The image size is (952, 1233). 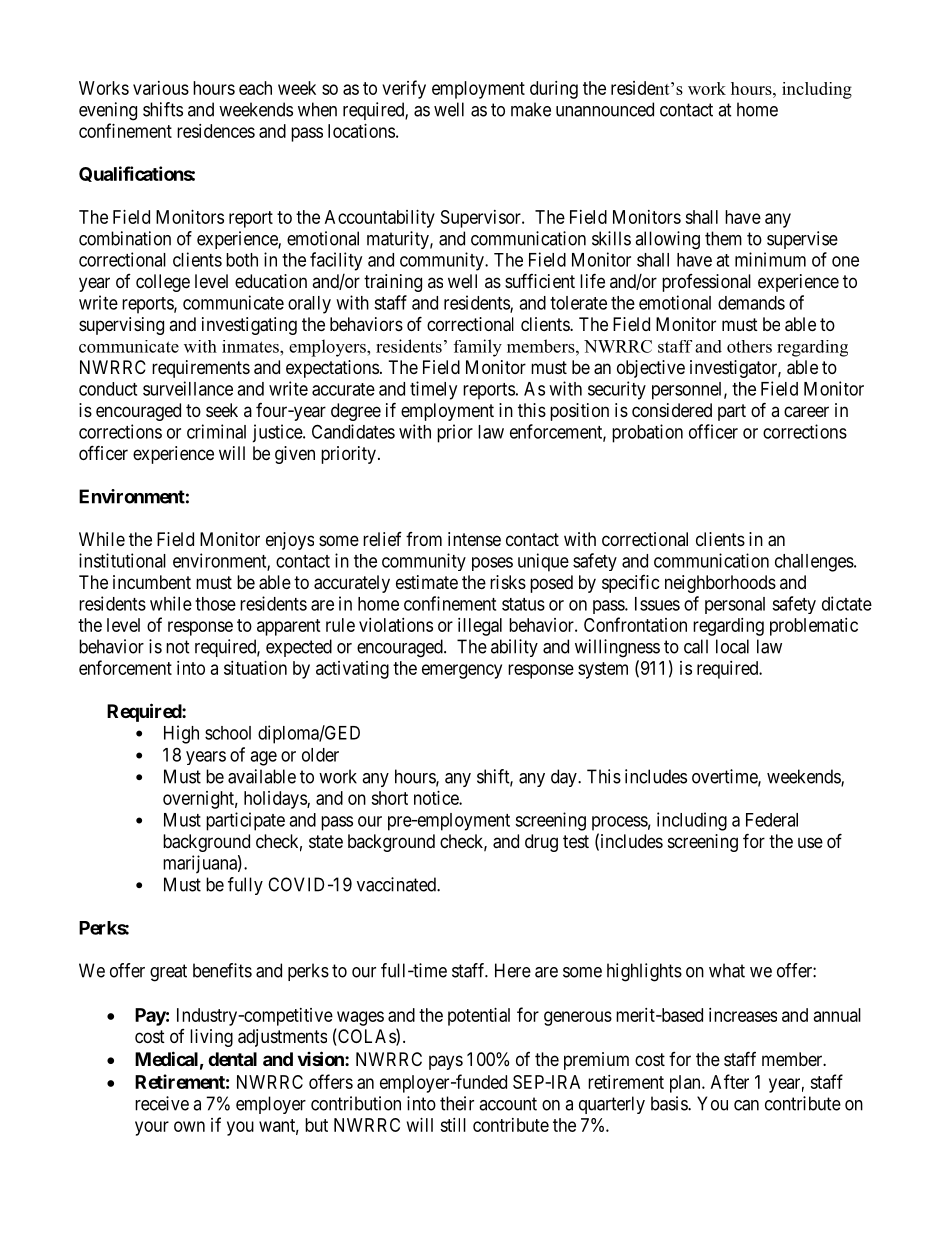 What do you see at coordinates (579, 412) in the screenshot?
I see `position` at bounding box center [579, 412].
